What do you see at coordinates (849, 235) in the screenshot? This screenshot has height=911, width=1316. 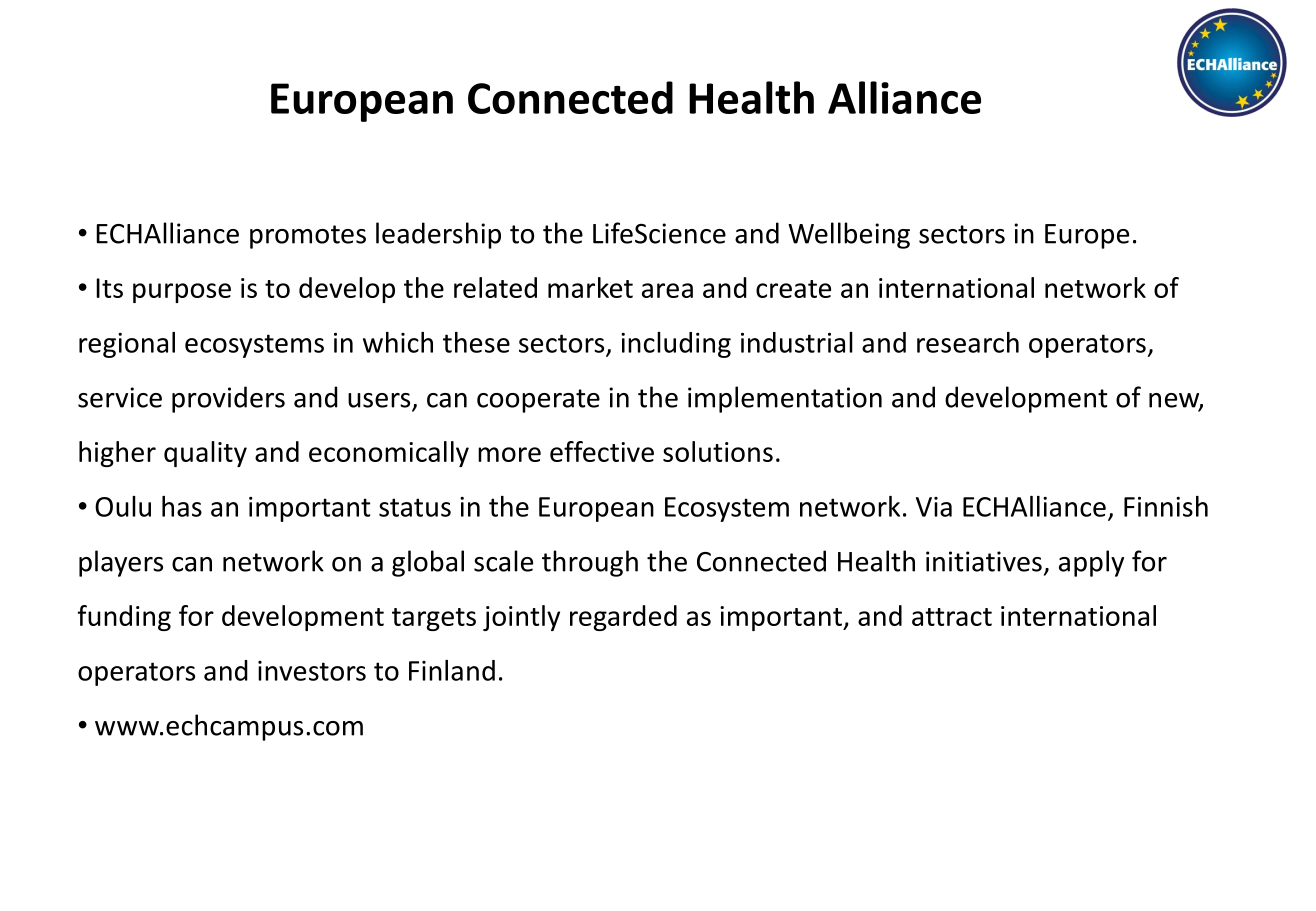 I see `Wellbeing` at bounding box center [849, 235].
